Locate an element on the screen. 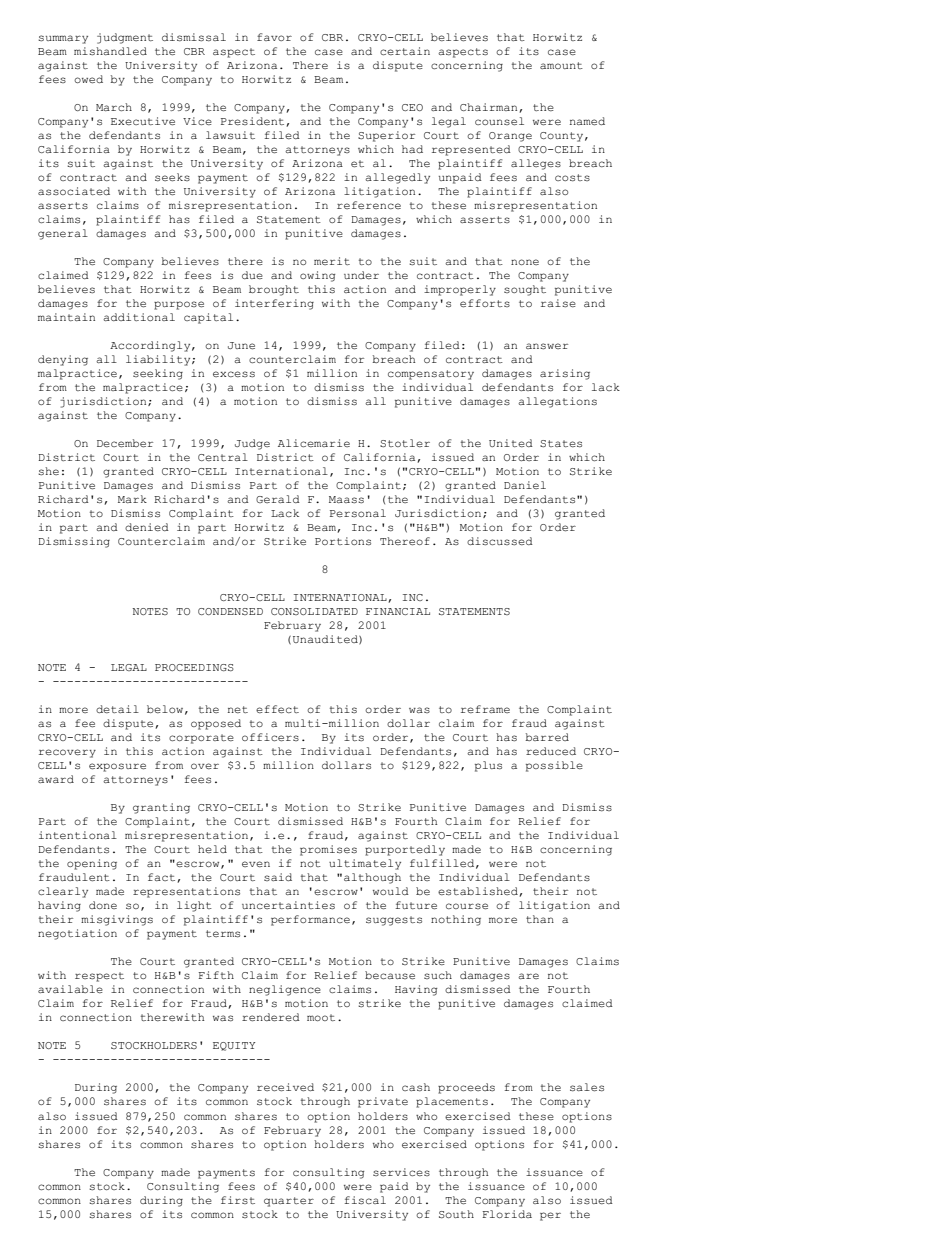 This screenshot has height=1233, width=952. misgivings is located at coordinates (117, 920).
